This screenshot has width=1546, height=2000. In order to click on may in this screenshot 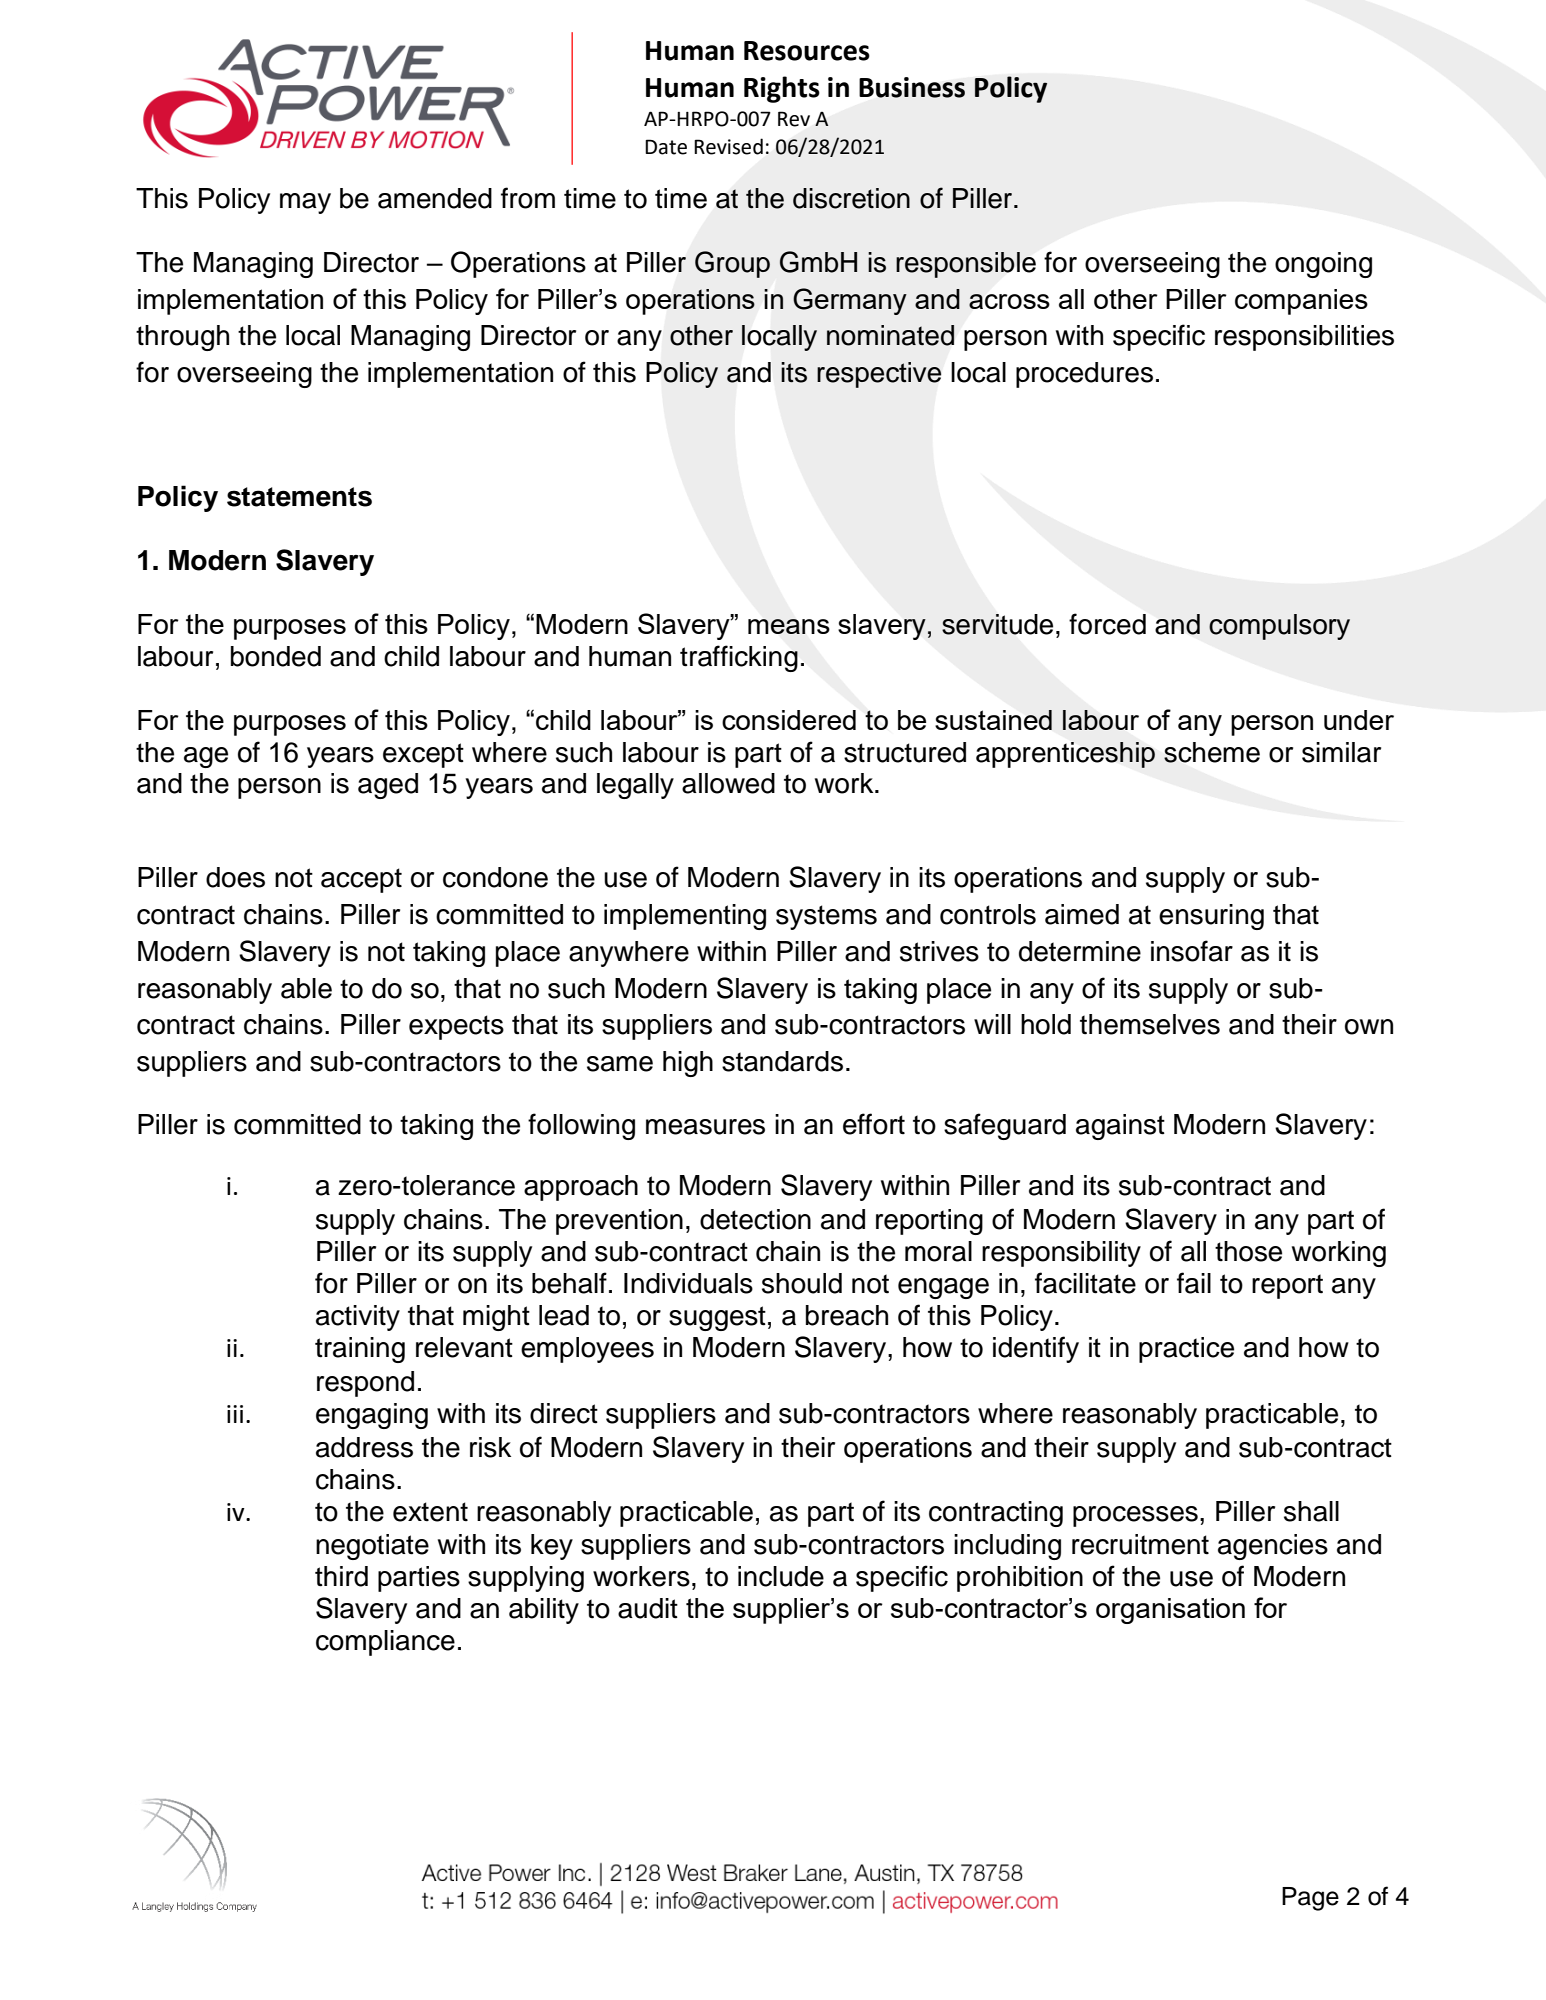, I will do `click(305, 203)`.
